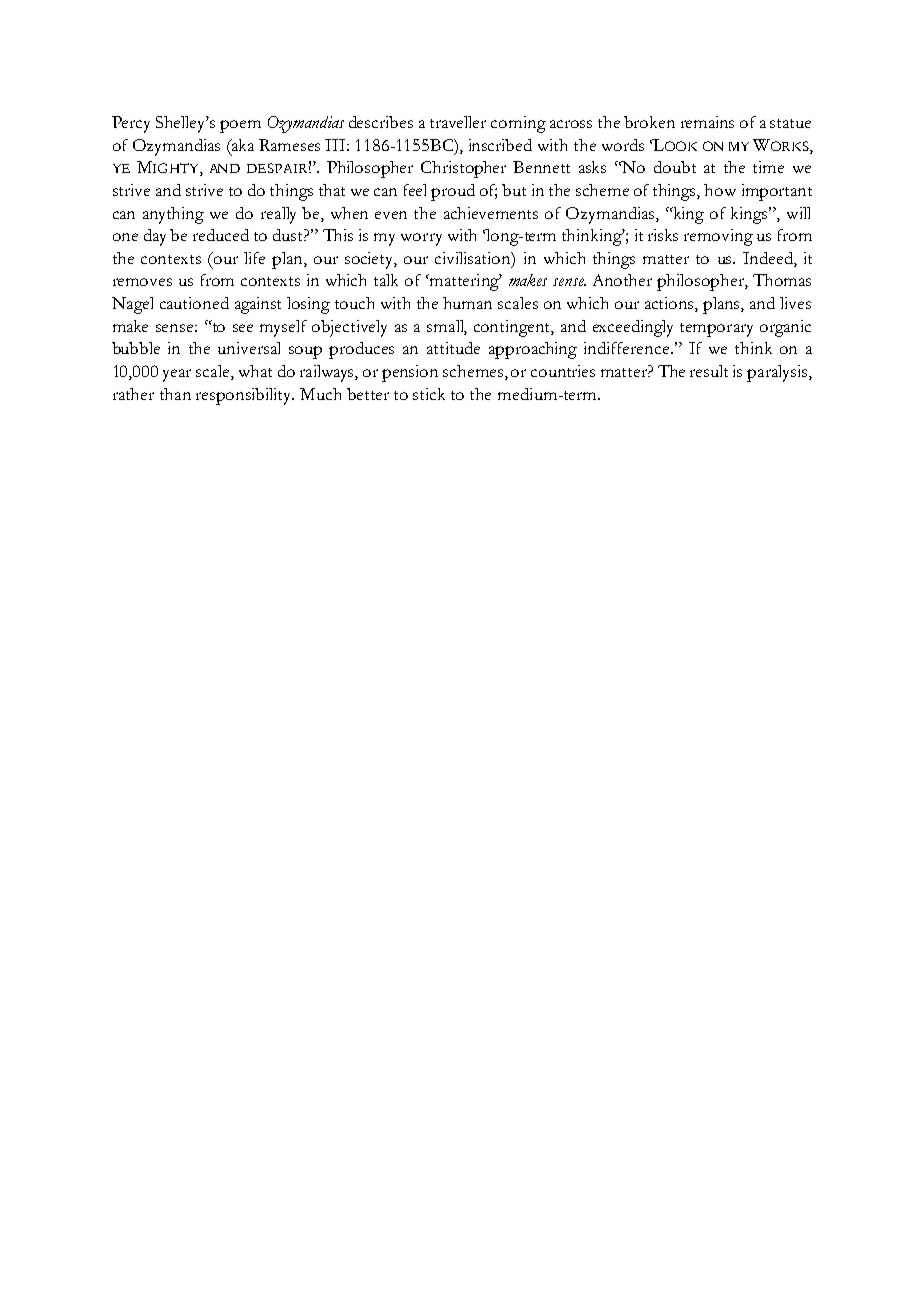  What do you see at coordinates (175, 394) in the document?
I see `than` at bounding box center [175, 394].
